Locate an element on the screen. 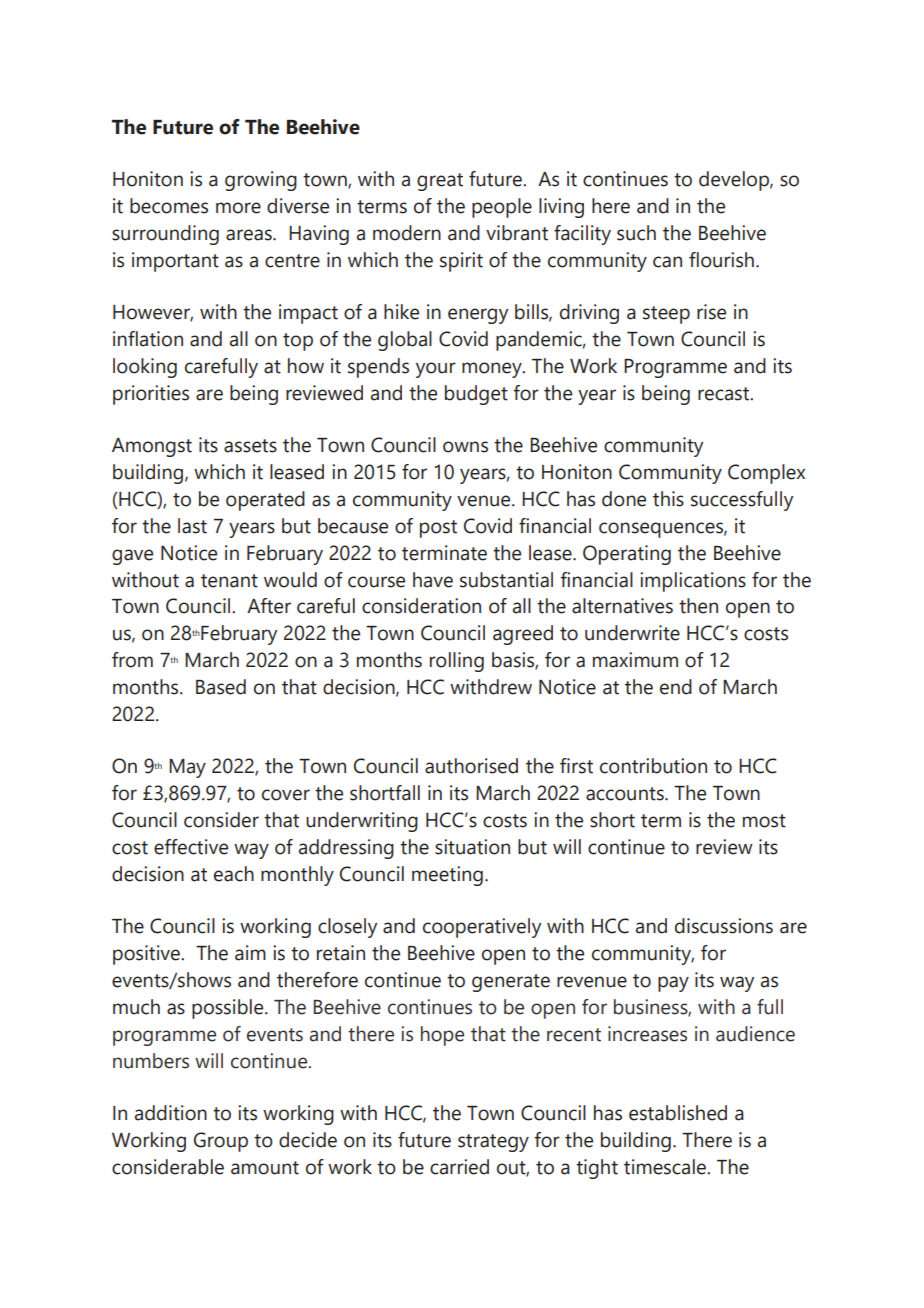 This screenshot has height=1308, width=924. rolling is located at coordinates (457, 662).
